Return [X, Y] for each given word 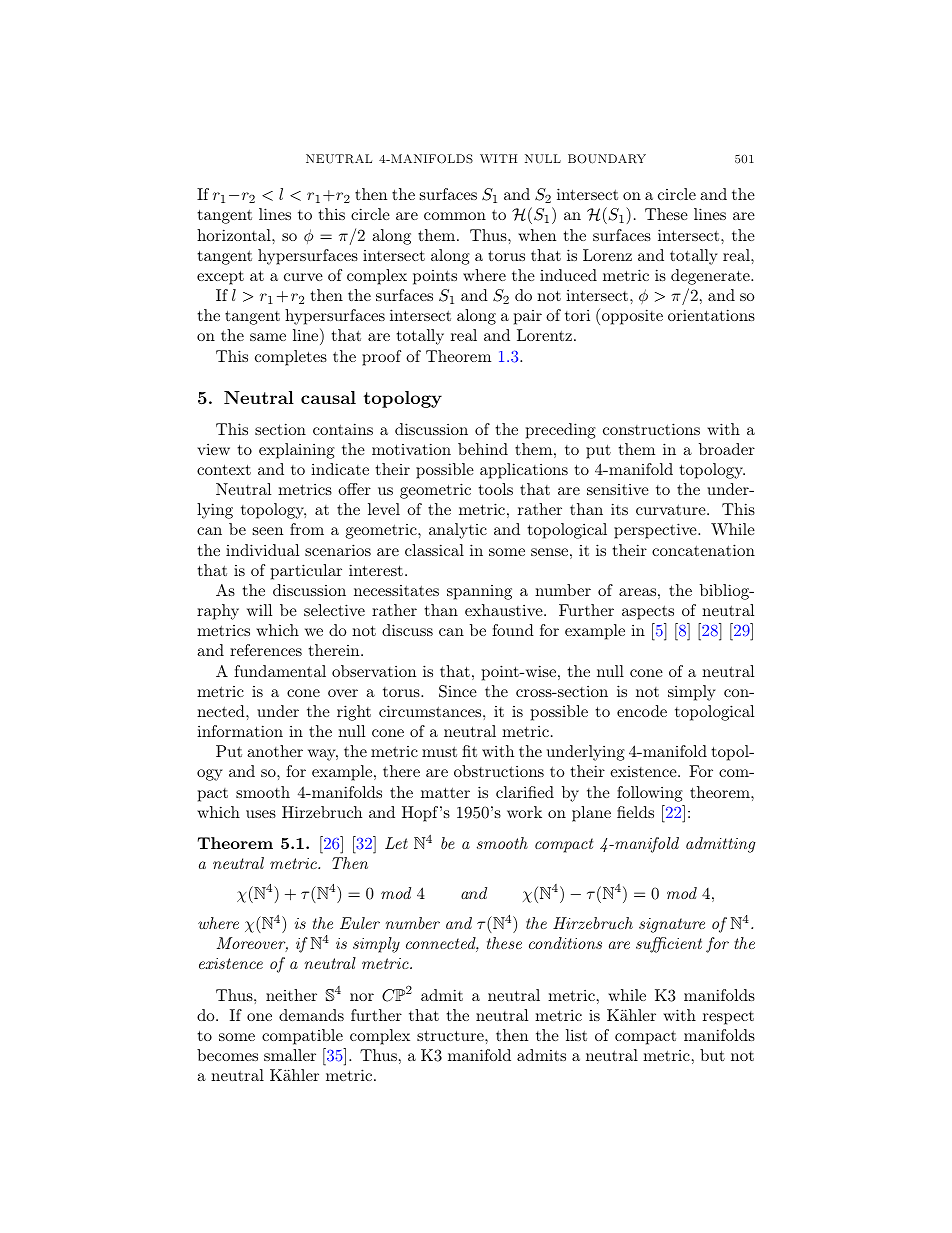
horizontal [235, 235]
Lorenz [607, 255]
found [513, 630]
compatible [302, 1037]
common [455, 216]
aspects [648, 613]
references [266, 650]
